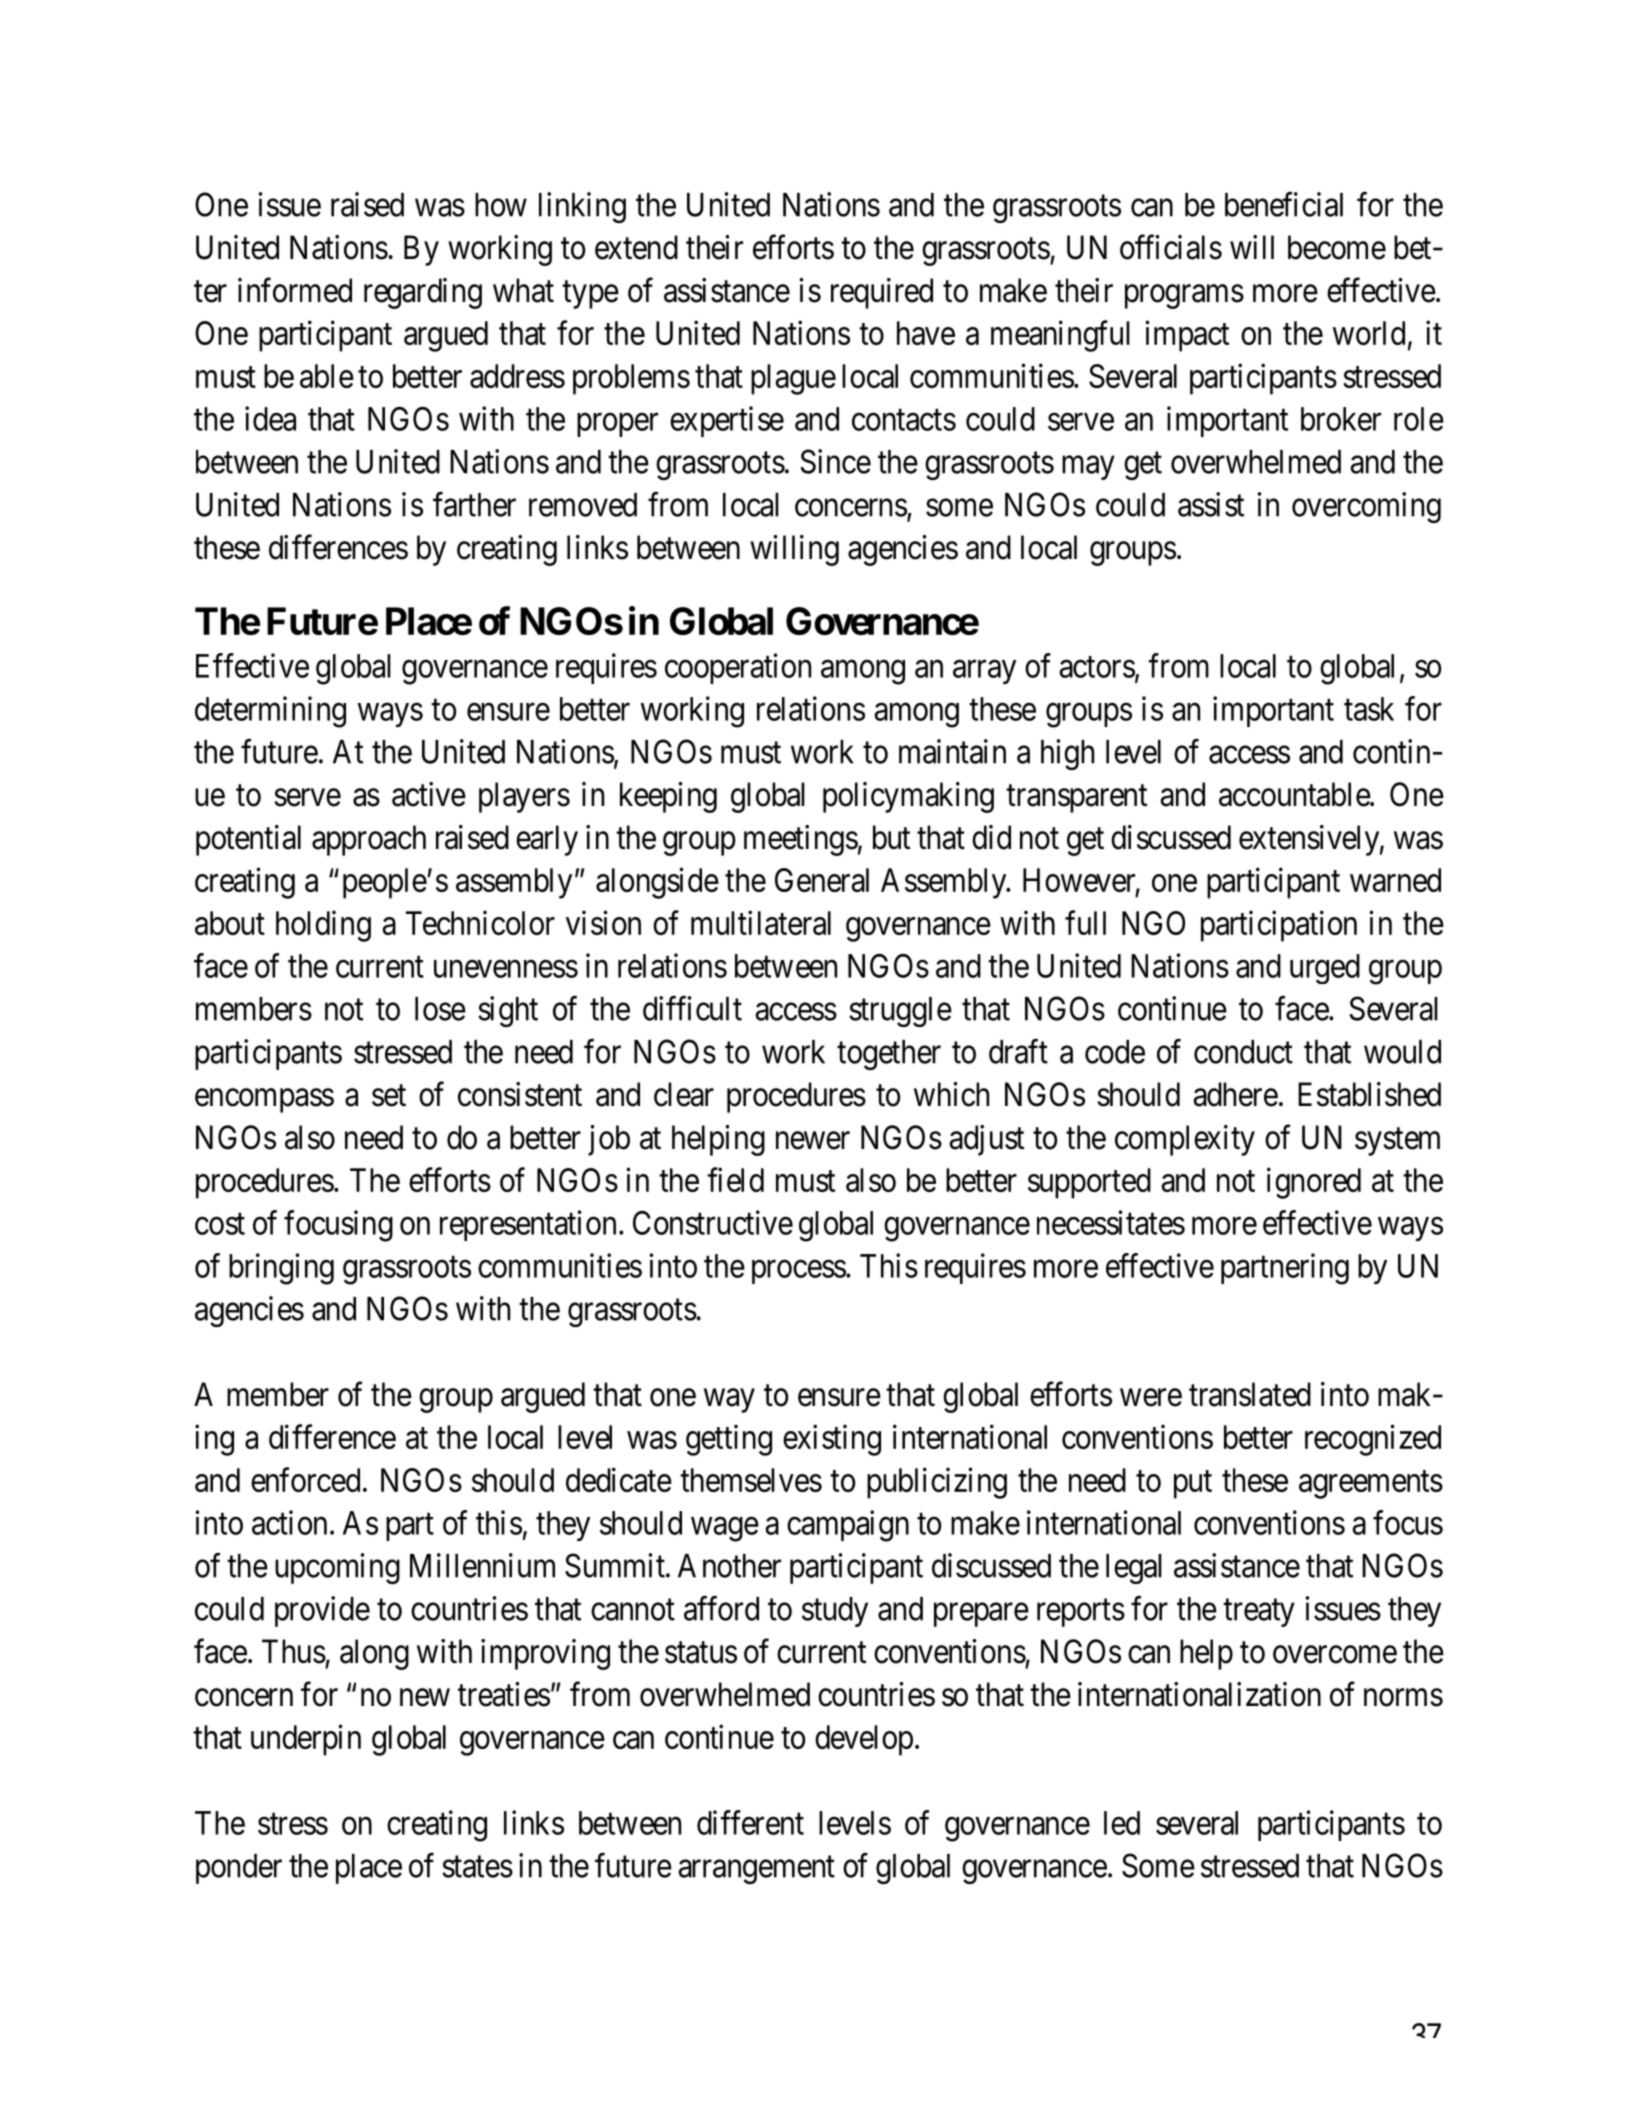 This image has width=1639, height=2121. Describe the element at coordinates (429, 794) in the image. I see `active` at that location.
